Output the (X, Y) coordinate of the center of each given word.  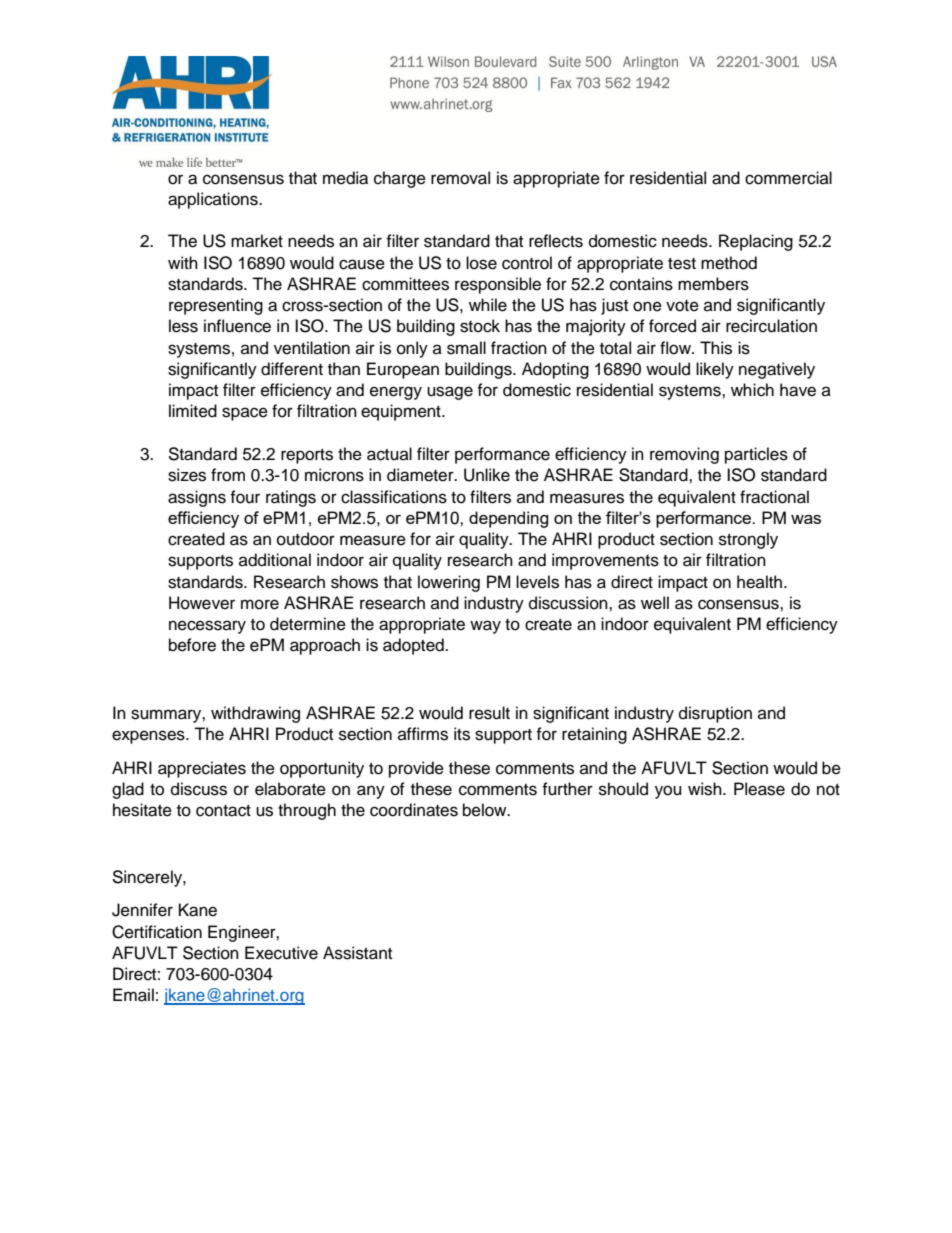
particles (756, 455)
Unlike (487, 475)
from (228, 475)
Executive (281, 953)
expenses (149, 737)
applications (214, 200)
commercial (788, 178)
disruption (715, 714)
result (489, 713)
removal (460, 178)
